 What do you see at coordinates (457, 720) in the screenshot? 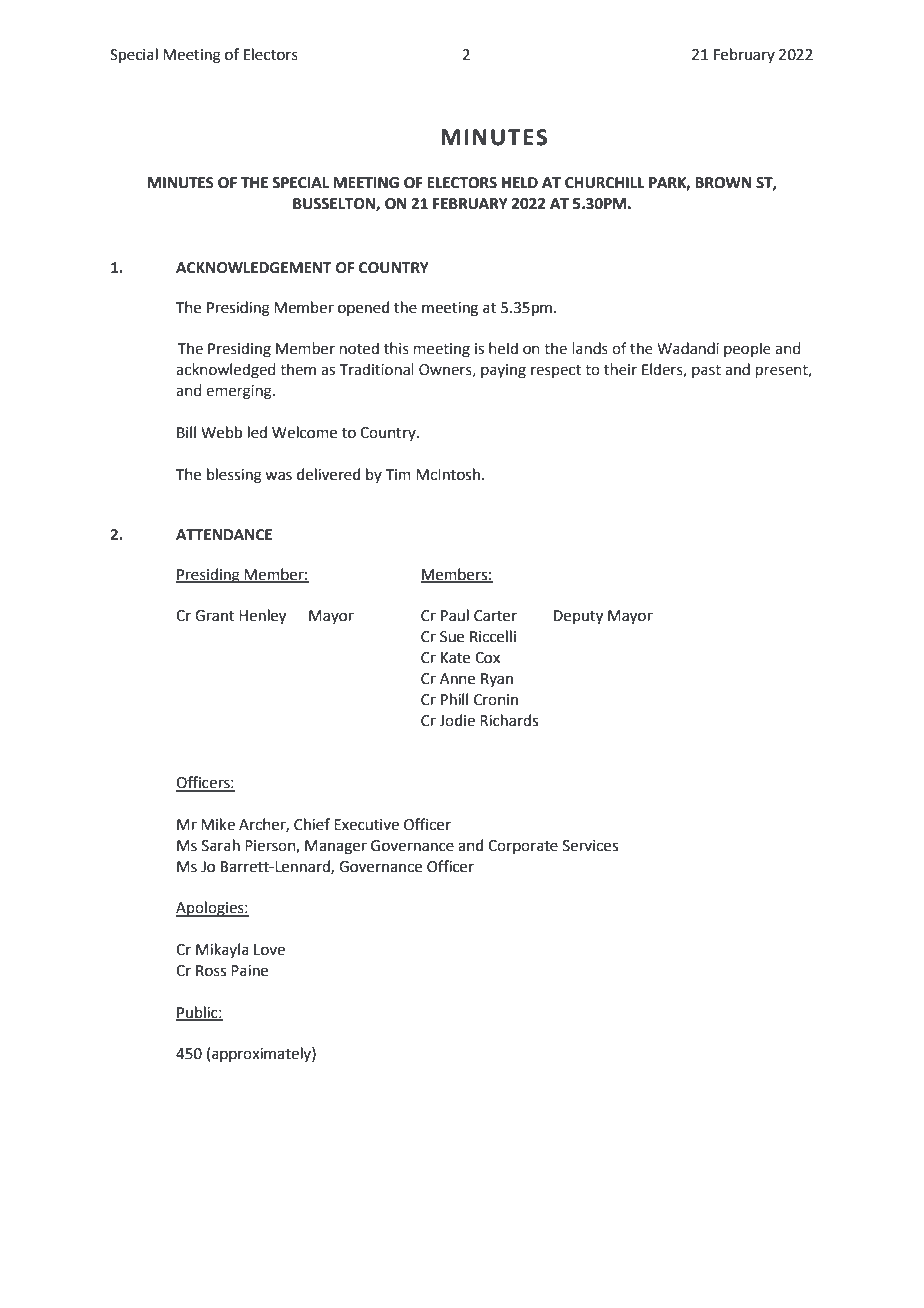
I see `Jodie` at bounding box center [457, 720].
